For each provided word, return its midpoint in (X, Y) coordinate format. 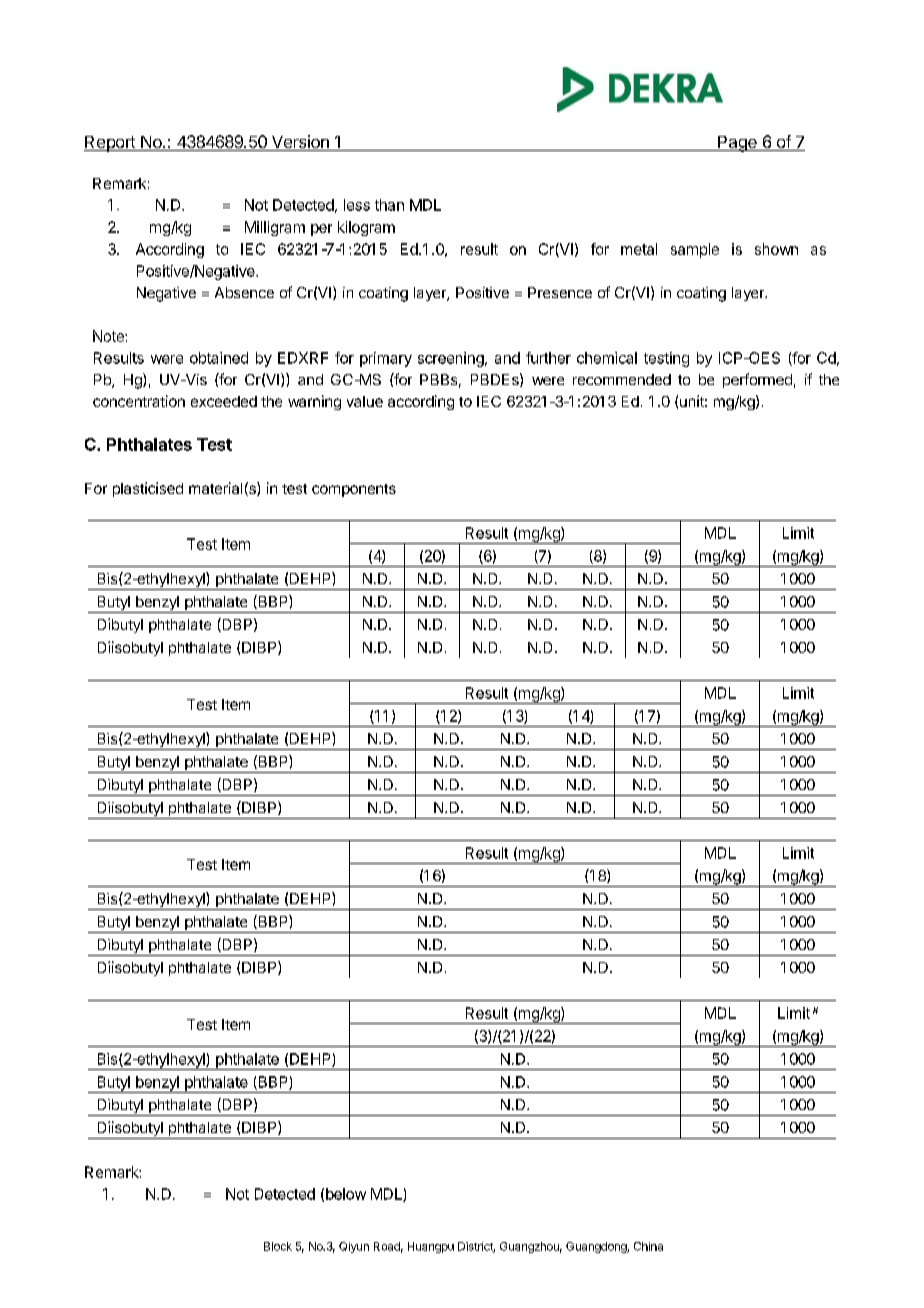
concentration (139, 401)
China (648, 1246)
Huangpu (431, 1247)
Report (110, 144)
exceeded (224, 401)
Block (278, 1246)
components (354, 490)
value (365, 401)
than (389, 205)
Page (737, 144)
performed (757, 380)
